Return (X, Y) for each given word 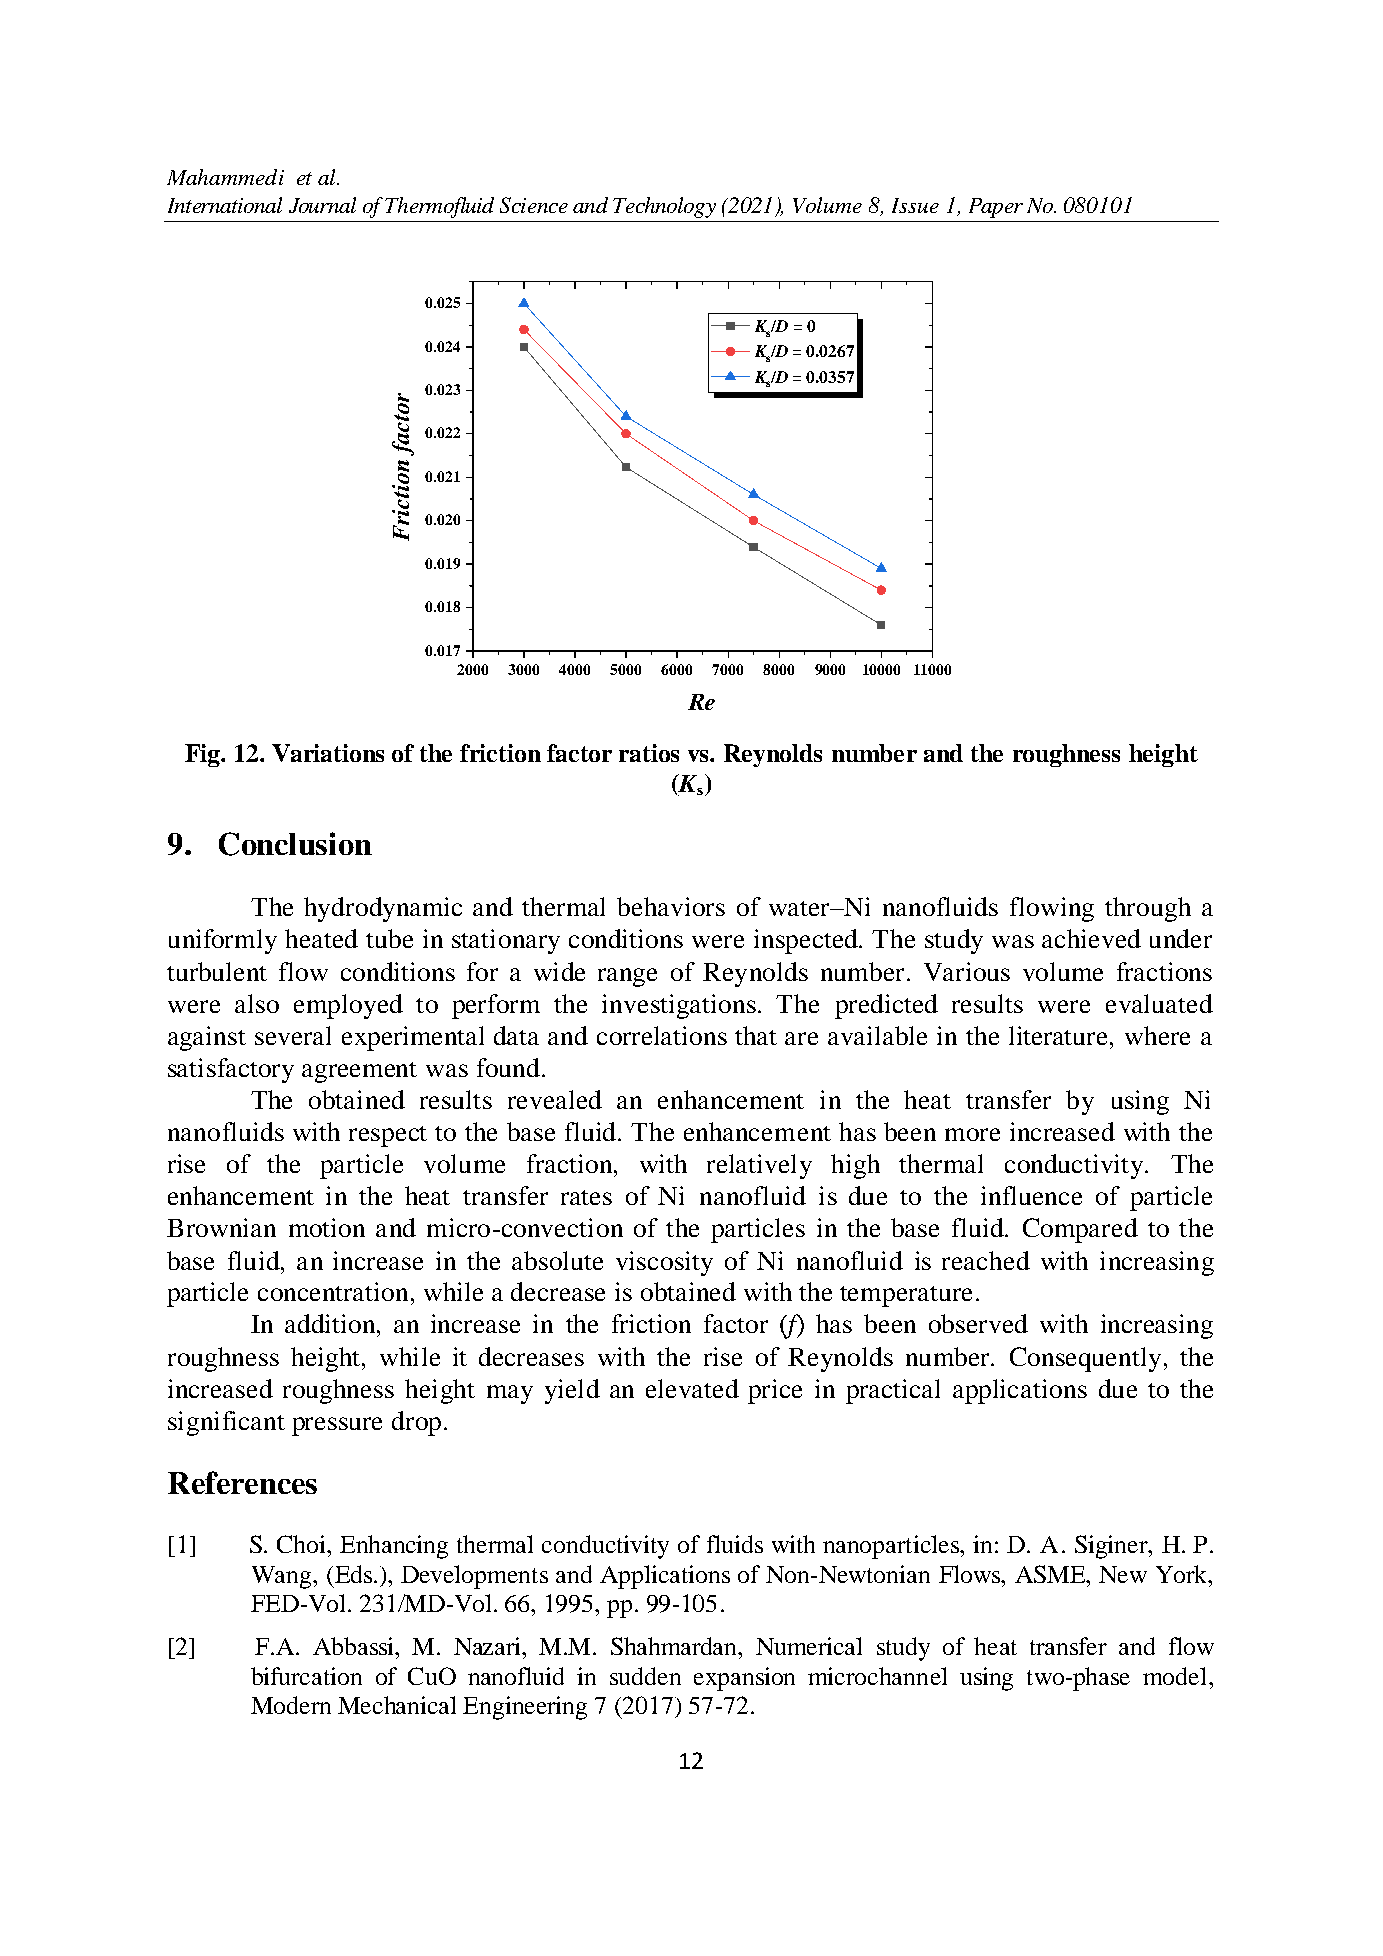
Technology (664, 207)
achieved (1091, 938)
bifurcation (306, 1676)
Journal (322, 205)
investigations (680, 1006)
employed (348, 1006)
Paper (996, 208)
